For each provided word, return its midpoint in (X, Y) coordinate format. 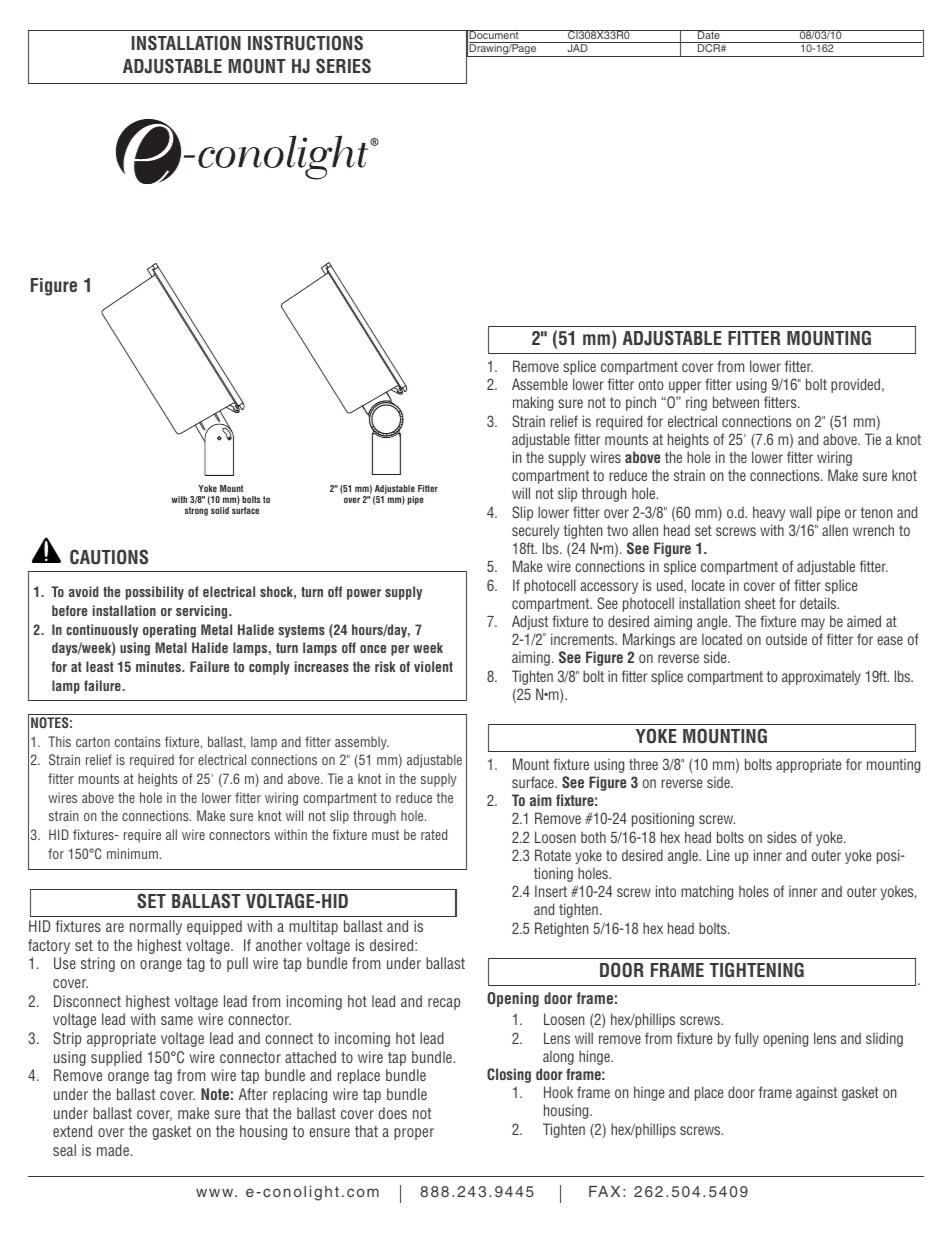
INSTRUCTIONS (305, 43)
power (364, 594)
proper (414, 1134)
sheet (760, 603)
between (736, 402)
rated (434, 834)
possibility (155, 593)
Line (718, 855)
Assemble (540, 384)
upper (685, 387)
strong (196, 511)
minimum (132, 853)
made (114, 1150)
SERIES (343, 66)
